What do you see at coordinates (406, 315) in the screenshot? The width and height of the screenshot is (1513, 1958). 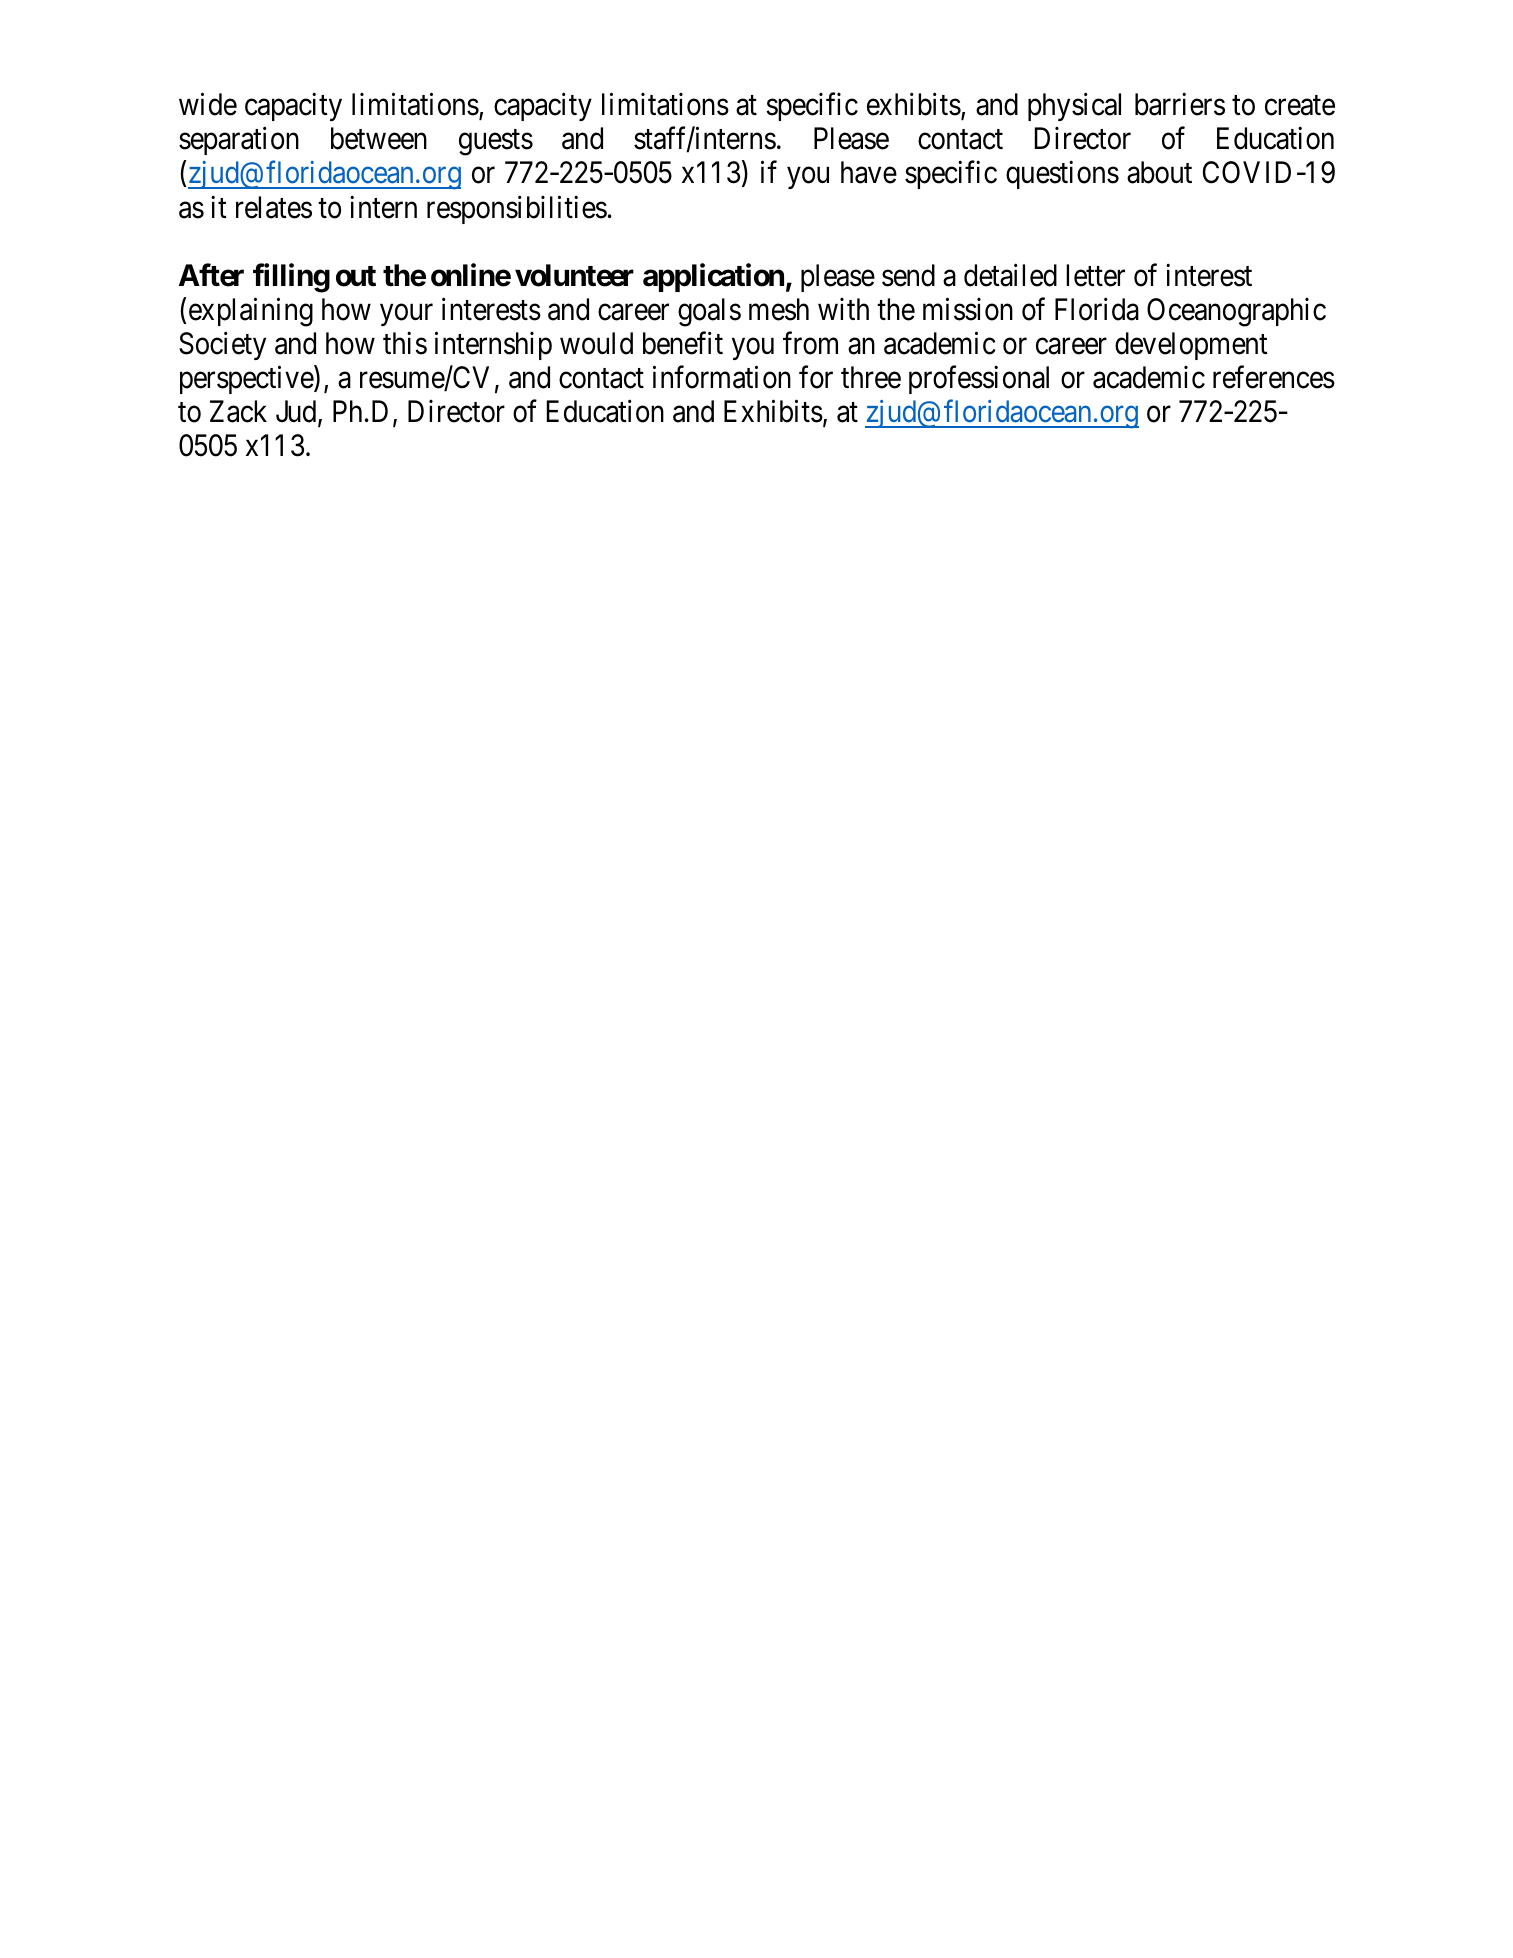 I see `your` at bounding box center [406, 315].
